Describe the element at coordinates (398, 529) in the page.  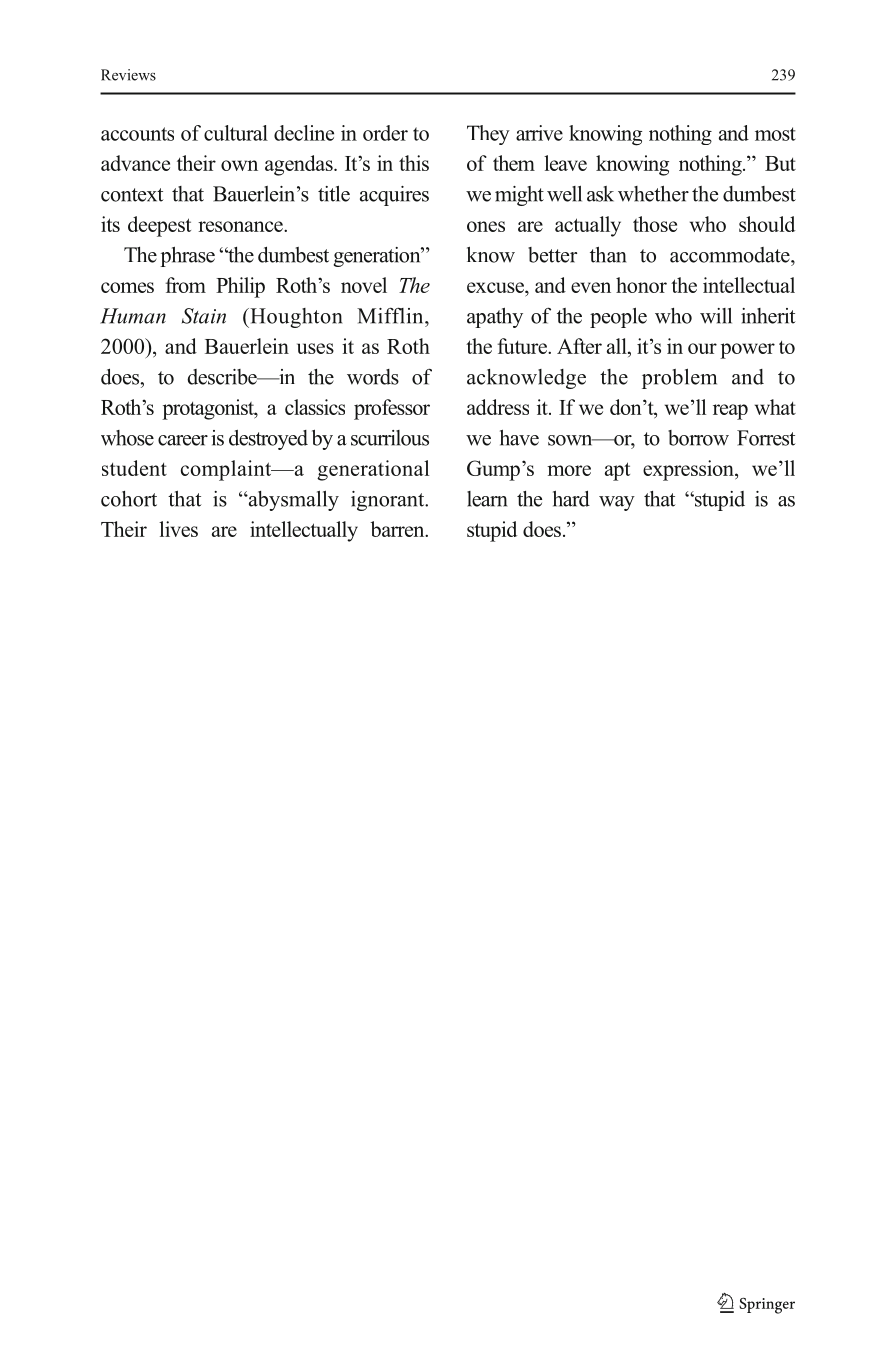
I see `barren` at that location.
